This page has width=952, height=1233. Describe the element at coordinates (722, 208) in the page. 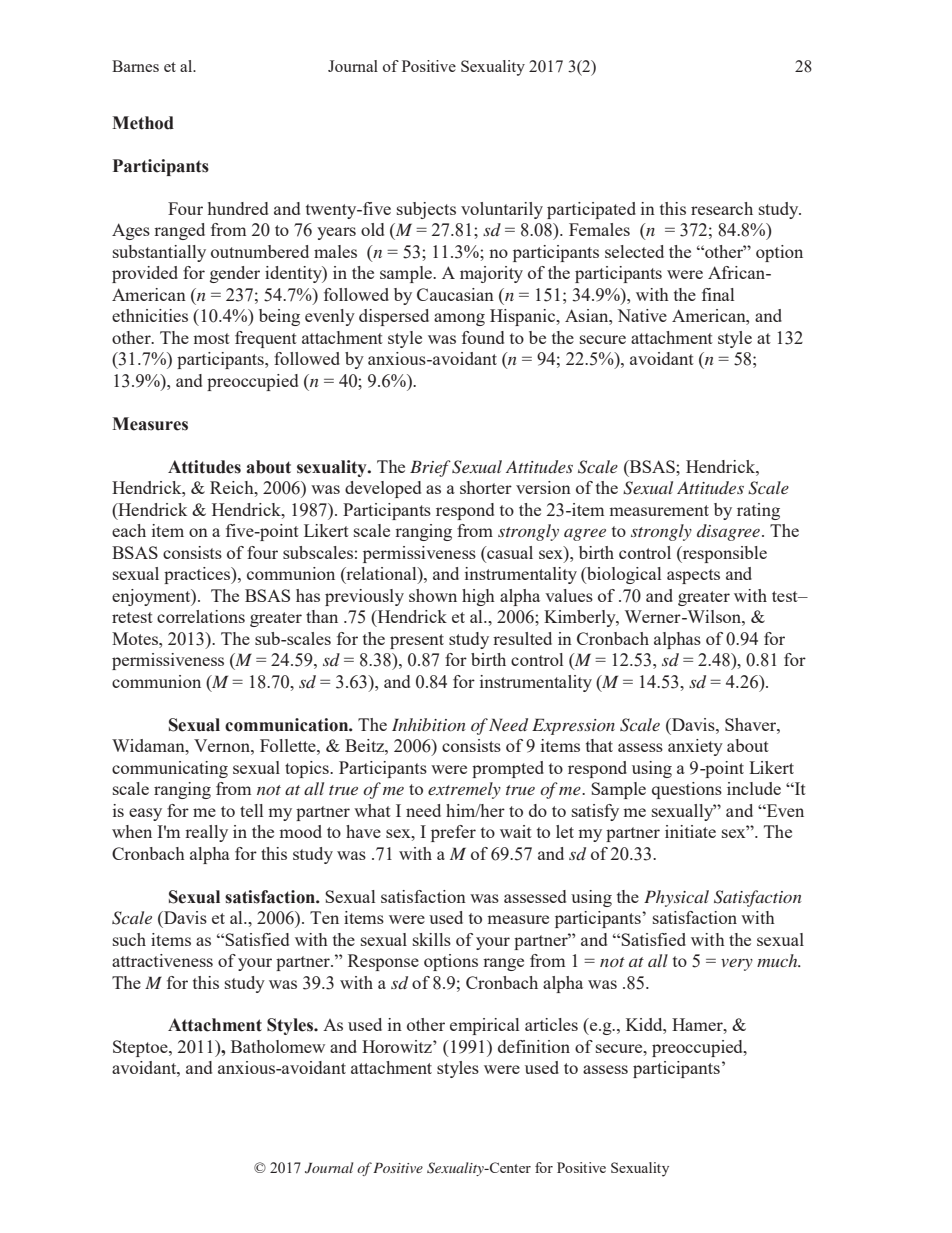

I see `research` at that location.
